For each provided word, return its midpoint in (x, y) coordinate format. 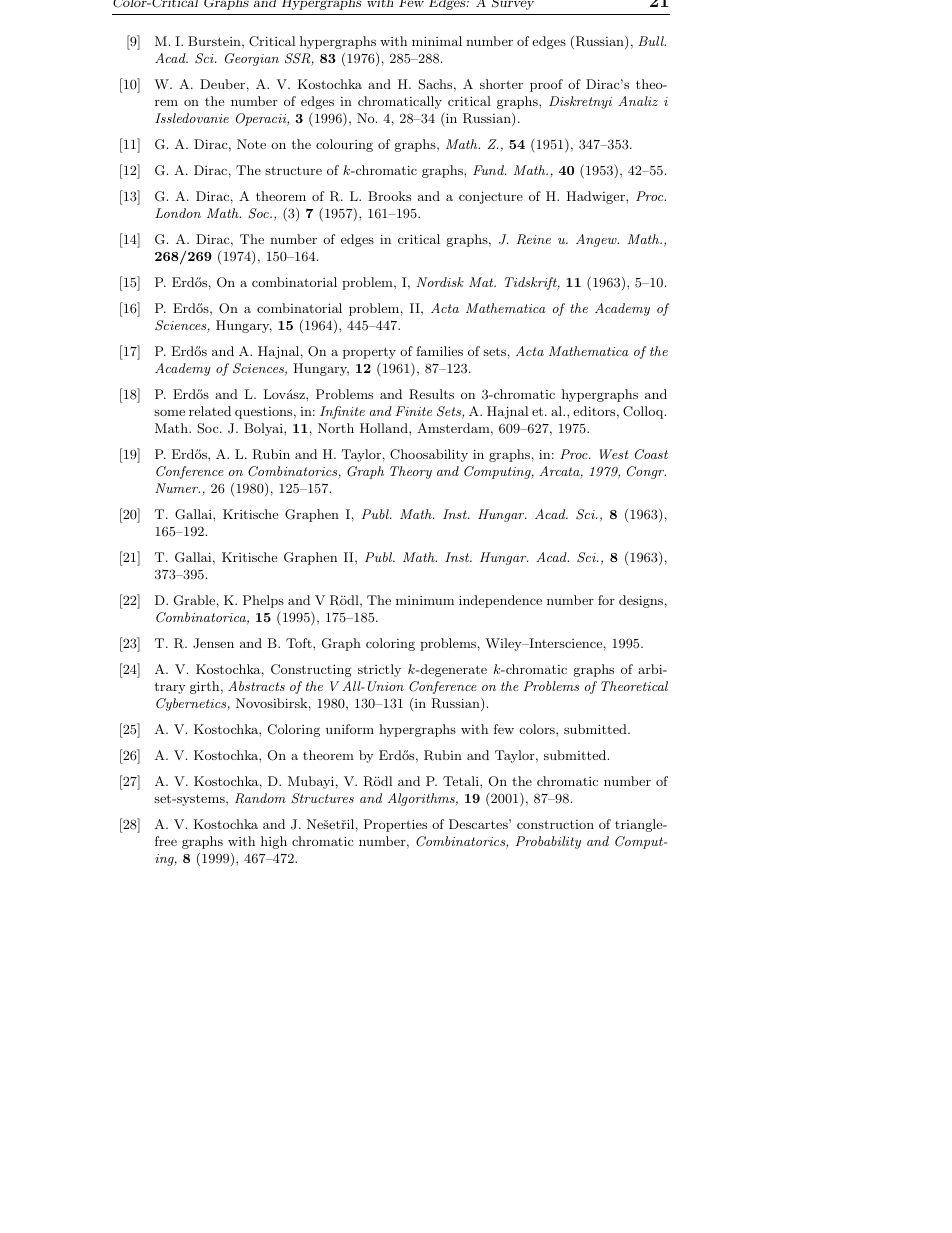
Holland (385, 428)
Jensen (213, 643)
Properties (395, 825)
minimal (437, 41)
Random (260, 798)
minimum (425, 600)
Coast (651, 454)
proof (546, 85)
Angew (597, 240)
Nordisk (440, 282)
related (210, 411)
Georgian (252, 59)
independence (500, 601)
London (178, 213)
